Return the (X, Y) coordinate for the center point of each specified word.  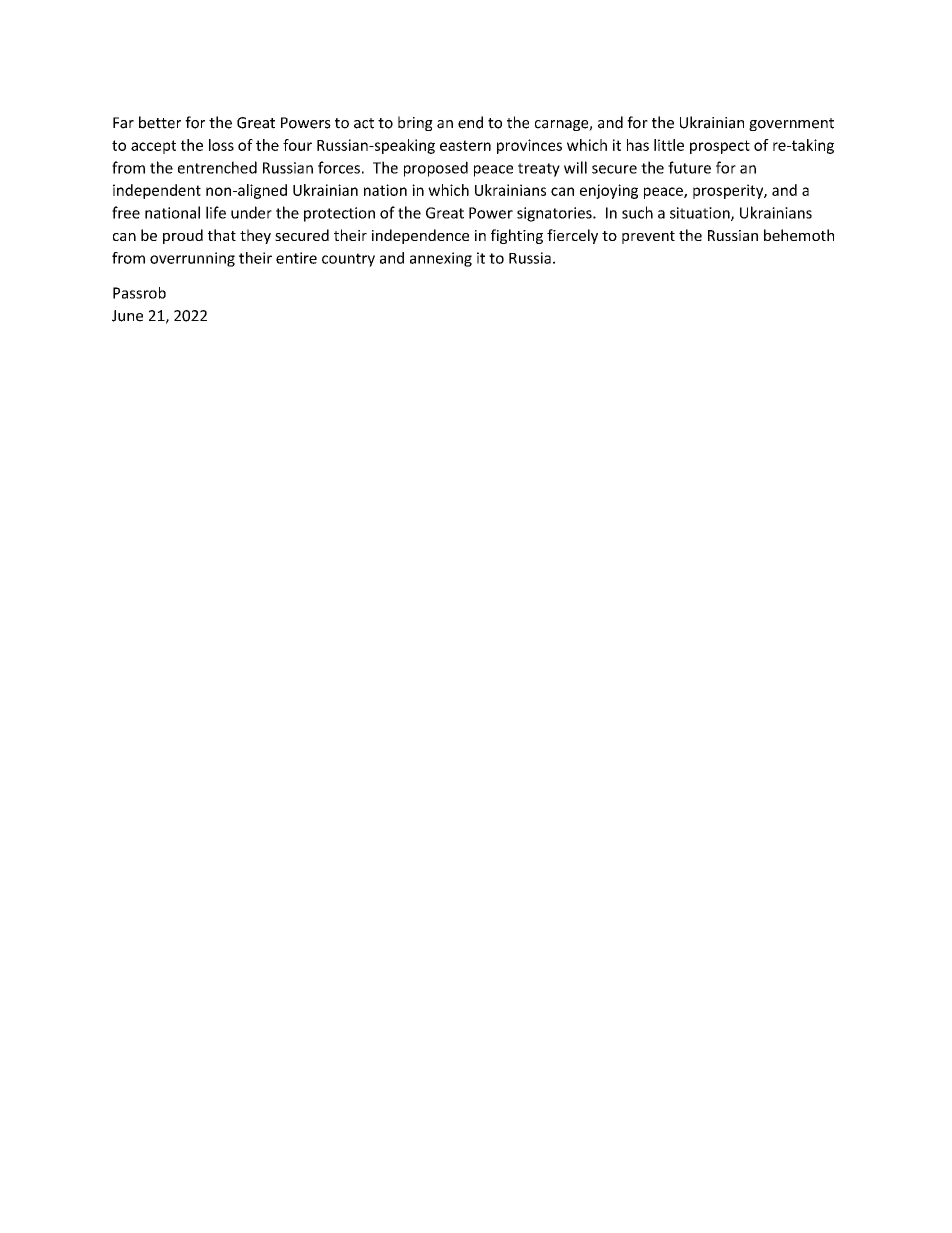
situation (701, 214)
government (791, 124)
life (216, 212)
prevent (648, 237)
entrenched (217, 167)
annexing (441, 259)
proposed (436, 169)
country (348, 260)
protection (339, 214)
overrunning (192, 259)
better (160, 122)
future (689, 167)
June (127, 316)
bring (415, 123)
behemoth (799, 235)
